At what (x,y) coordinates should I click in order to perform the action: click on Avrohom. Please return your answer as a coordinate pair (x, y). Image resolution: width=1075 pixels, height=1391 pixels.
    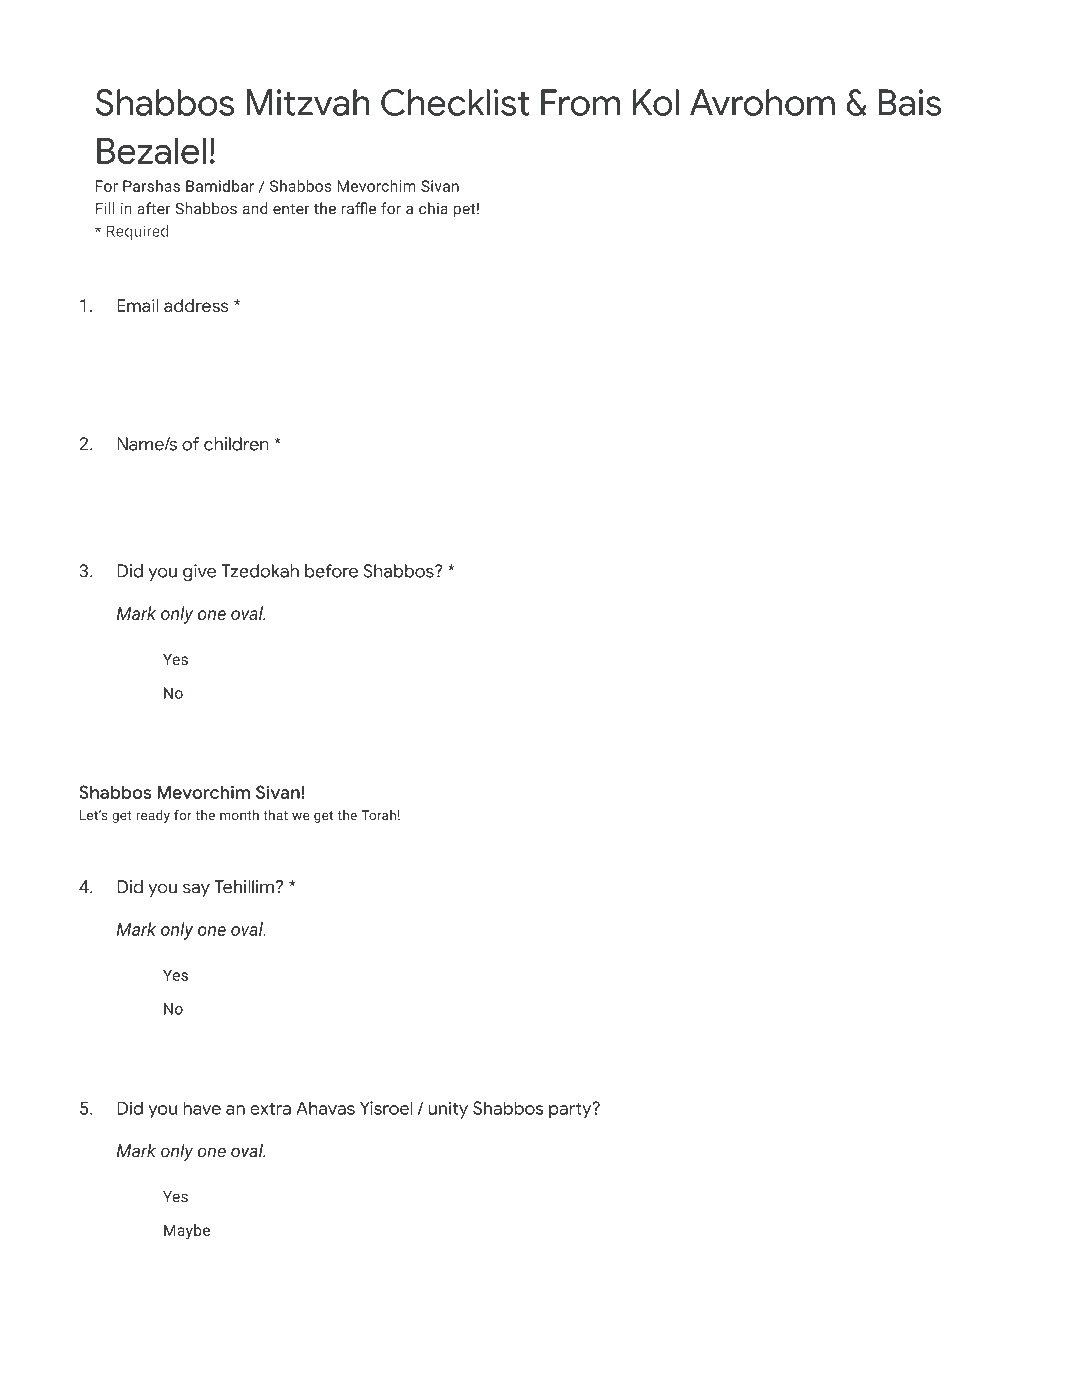
    Looking at the image, I should click on (762, 102).
